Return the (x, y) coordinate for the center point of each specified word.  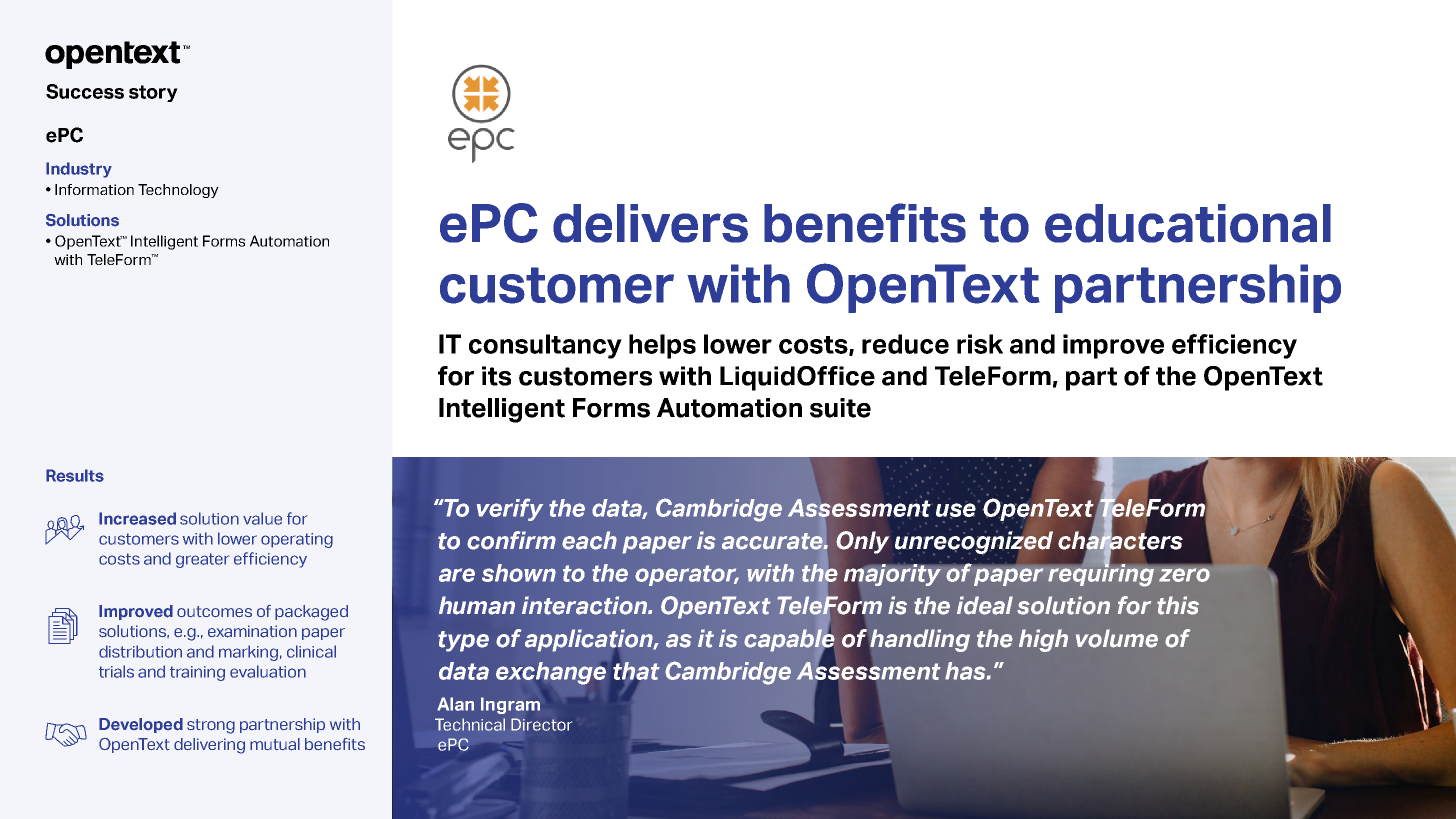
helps (662, 346)
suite (840, 408)
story (153, 93)
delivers (650, 223)
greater (202, 560)
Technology (178, 191)
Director (541, 724)
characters (1120, 540)
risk (980, 344)
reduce (905, 344)
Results (75, 475)
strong (211, 726)
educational (1188, 223)
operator (687, 575)
